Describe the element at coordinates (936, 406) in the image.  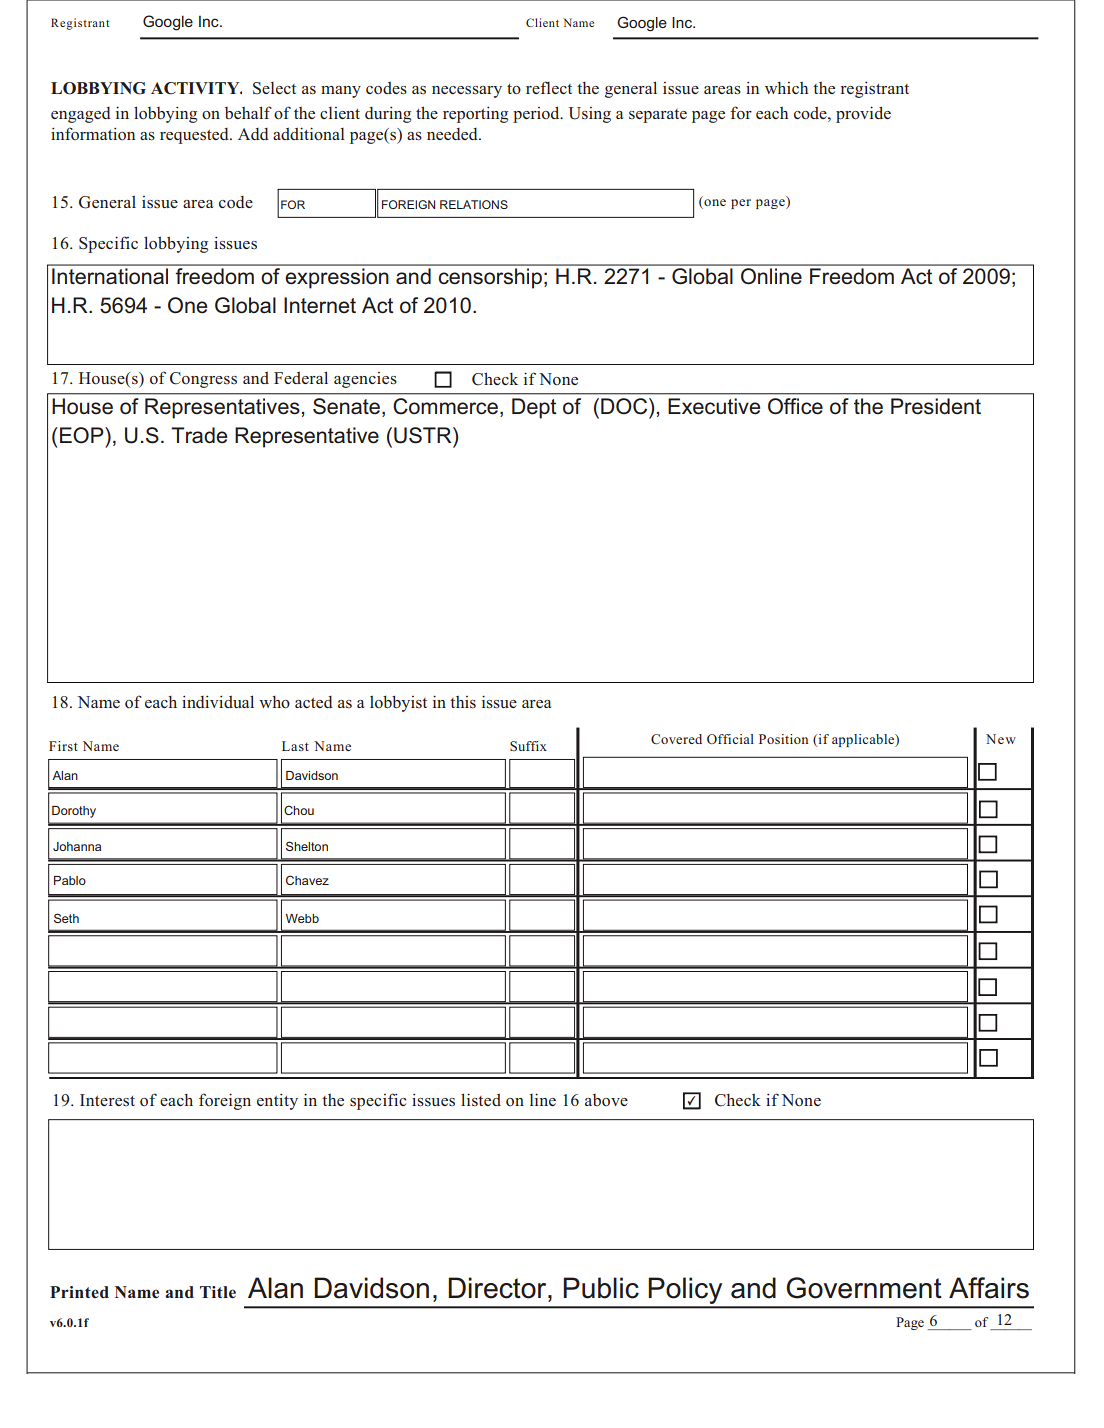
I see `President` at that location.
